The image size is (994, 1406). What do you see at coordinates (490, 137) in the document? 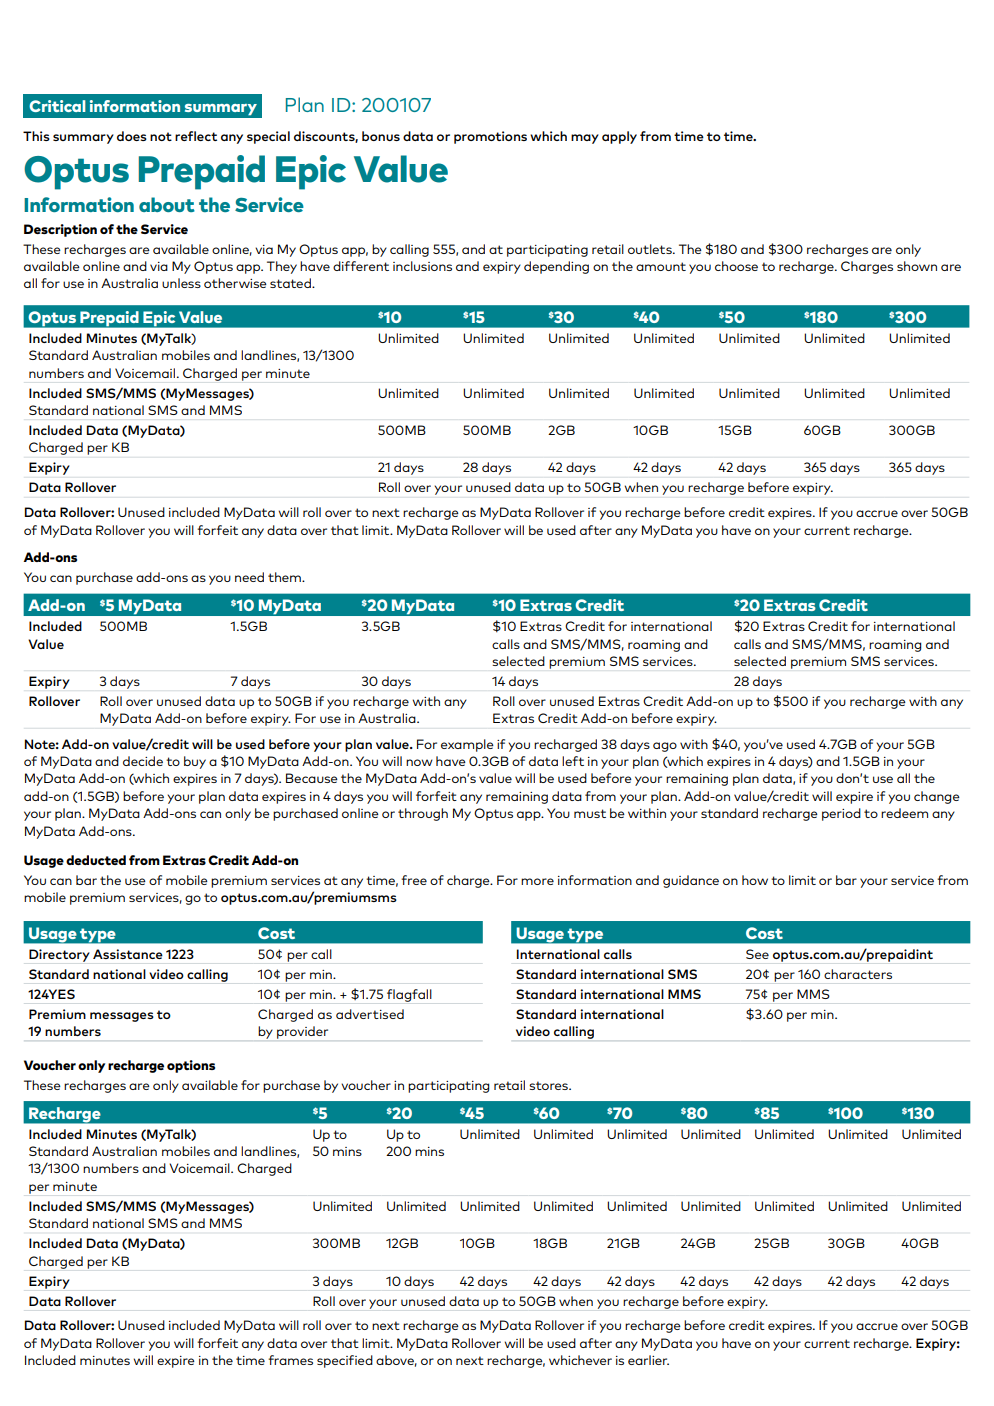
I see `promotions` at bounding box center [490, 137].
